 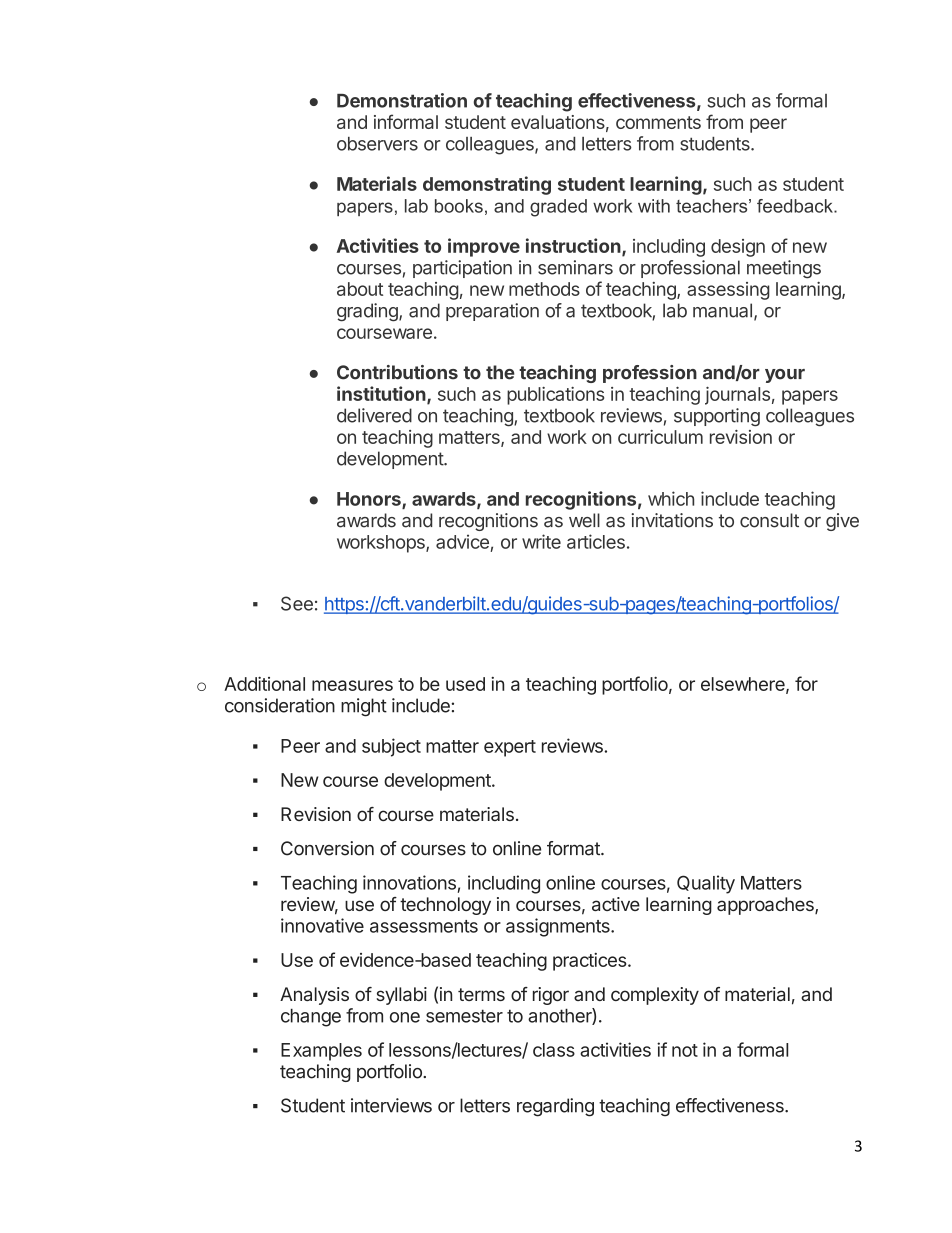 What do you see at coordinates (510, 748) in the image?
I see `expert` at bounding box center [510, 748].
